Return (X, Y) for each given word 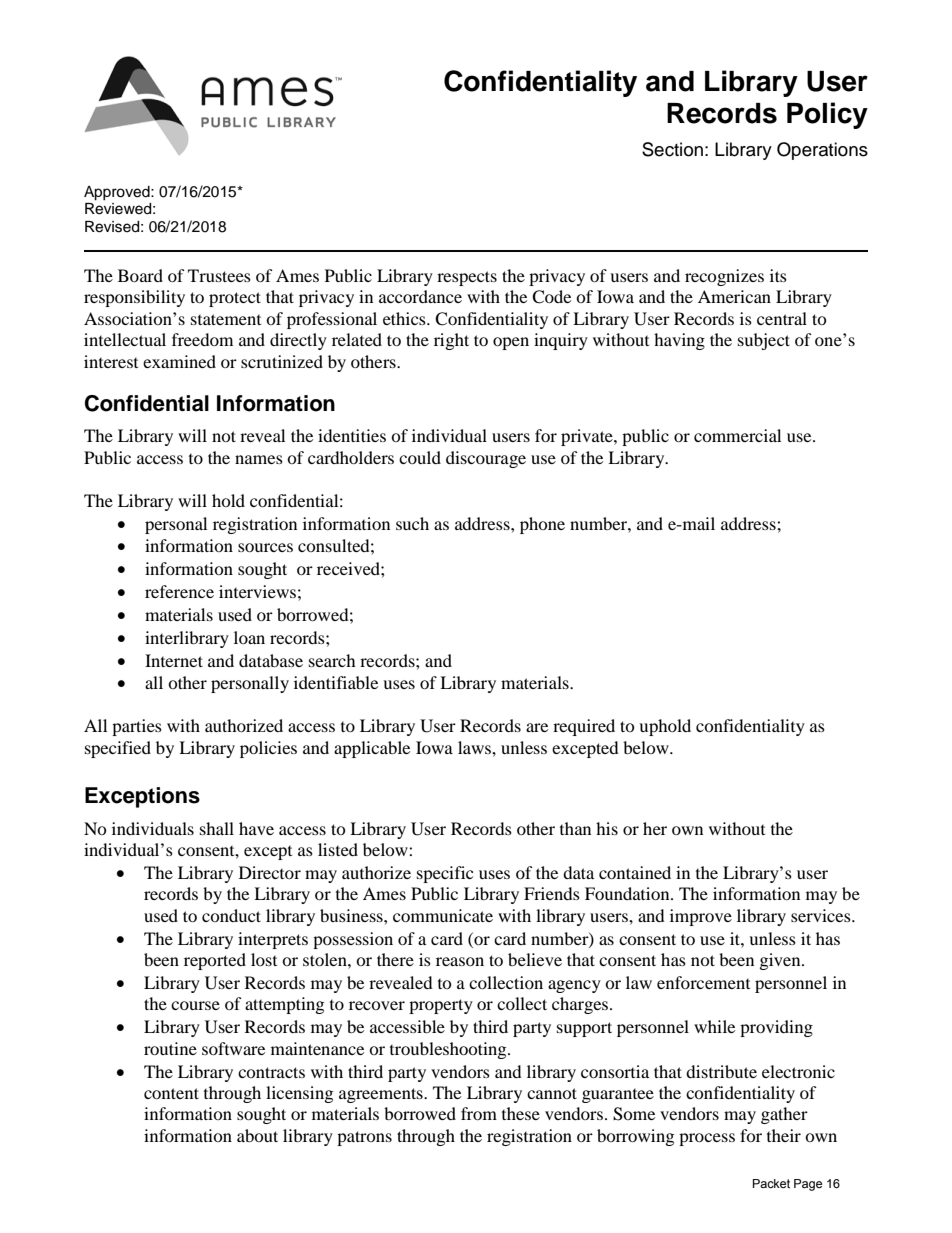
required (584, 727)
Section (672, 149)
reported (215, 961)
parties (137, 727)
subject (764, 341)
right (451, 341)
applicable (372, 749)
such (412, 523)
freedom (202, 339)
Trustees (219, 275)
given (781, 961)
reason (460, 961)
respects (467, 278)
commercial (737, 435)
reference (179, 591)
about (257, 1135)
